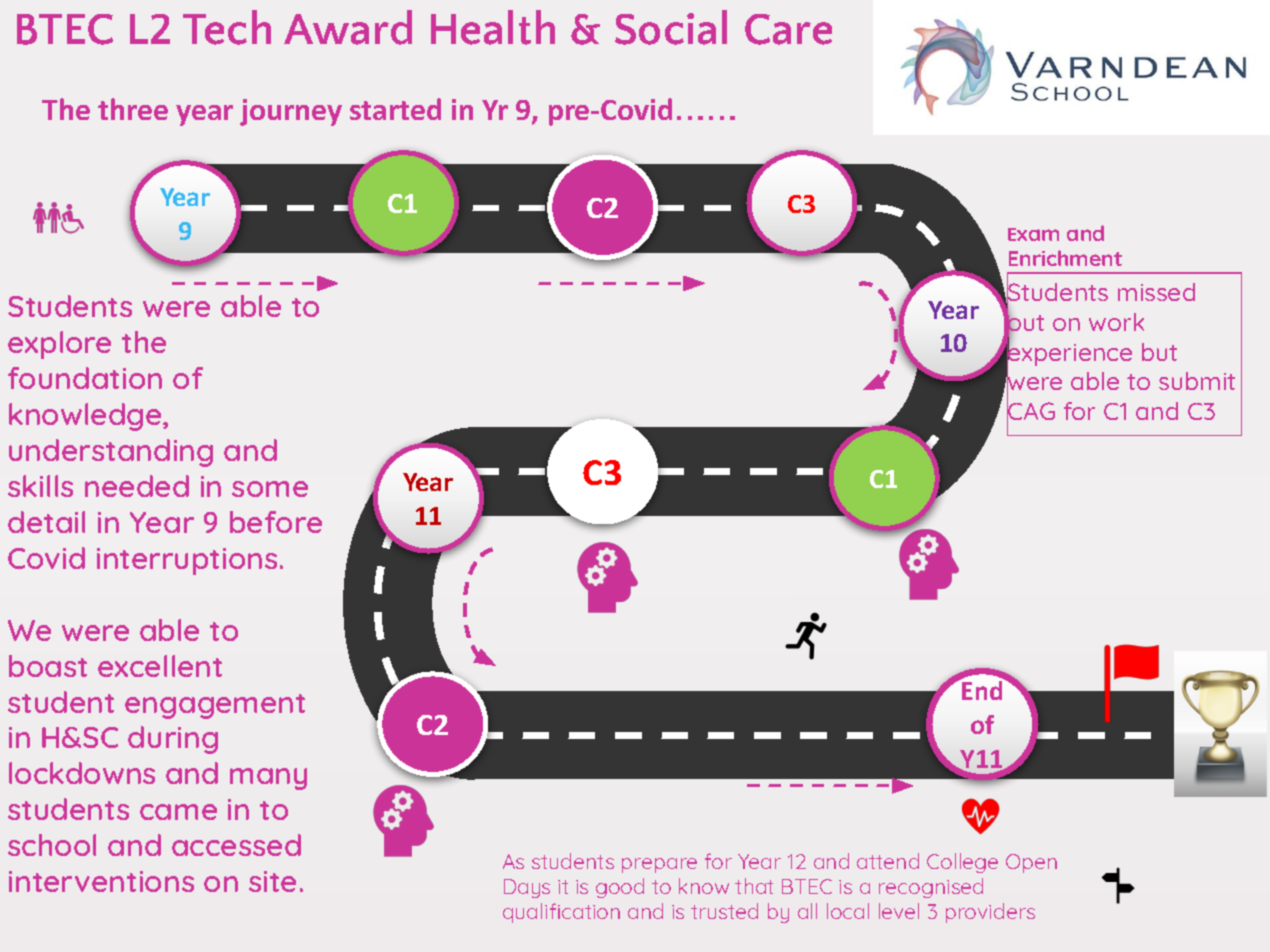 The image size is (1270, 952). I want to click on Open, so click(1031, 863).
